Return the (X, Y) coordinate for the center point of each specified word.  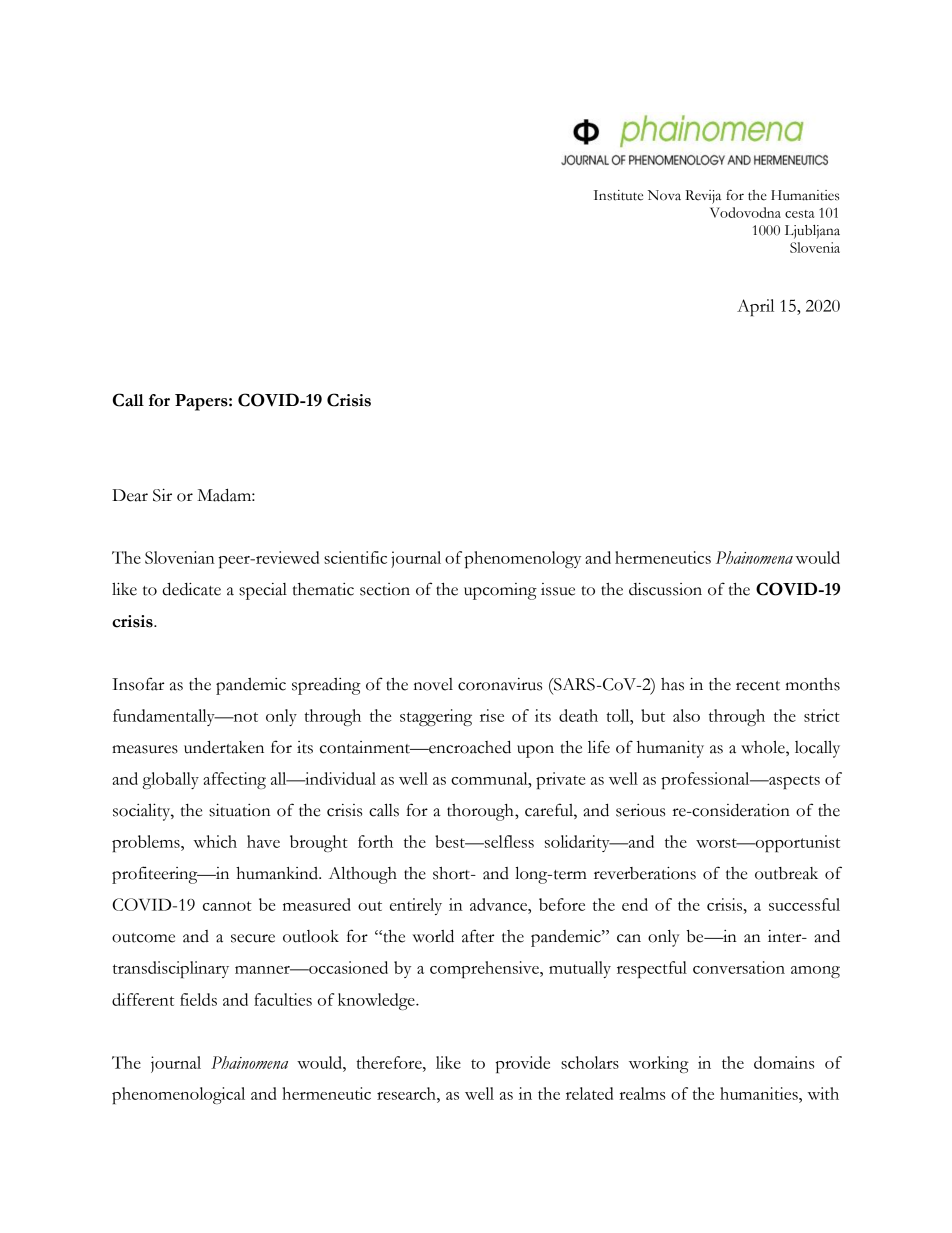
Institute (618, 195)
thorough (481, 812)
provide (522, 1064)
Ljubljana (812, 232)
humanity (670, 749)
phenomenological (178, 1095)
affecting (234, 780)
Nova (664, 195)
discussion (665, 589)
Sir (162, 495)
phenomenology (522, 559)
